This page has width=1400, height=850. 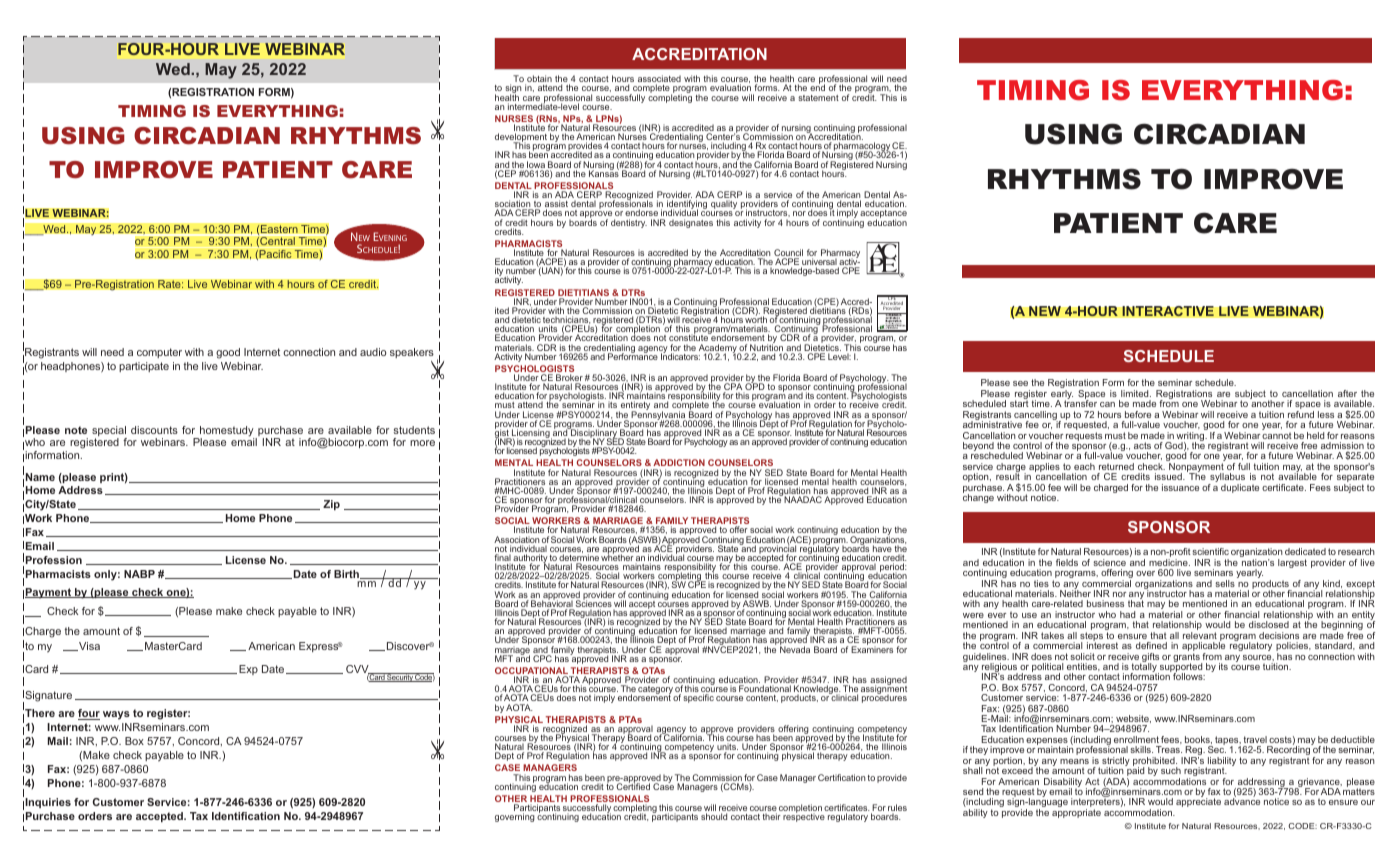 I want to click on should, so click(x=714, y=816).
